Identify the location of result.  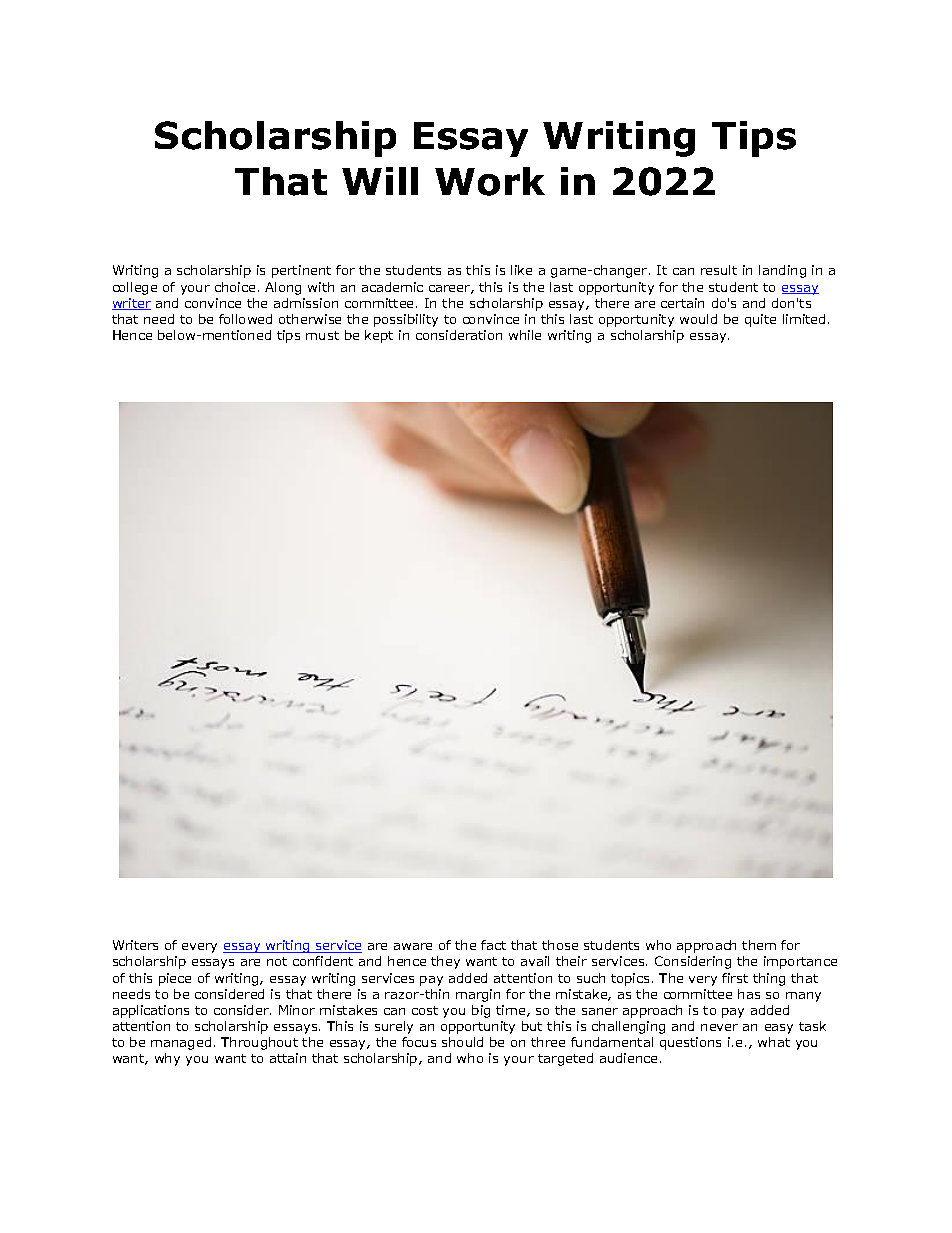
(719, 270).
